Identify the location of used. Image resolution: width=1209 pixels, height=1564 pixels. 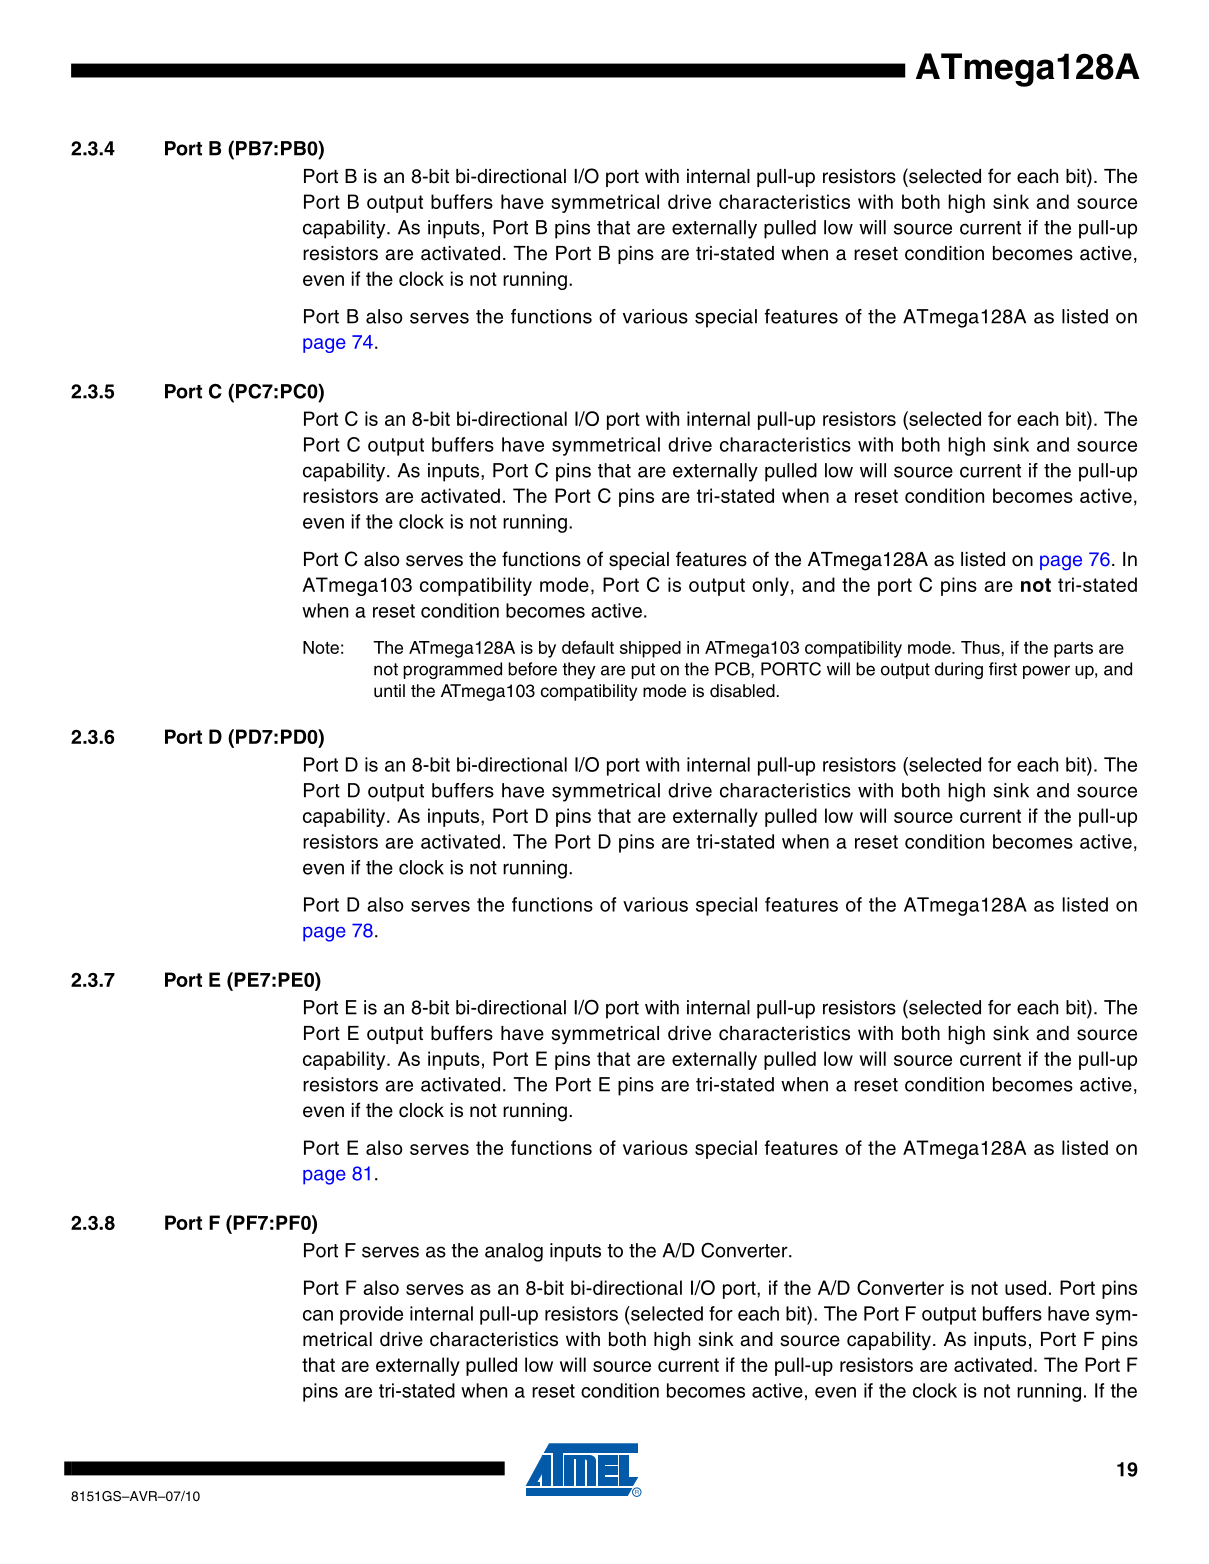
(1025, 1287).
